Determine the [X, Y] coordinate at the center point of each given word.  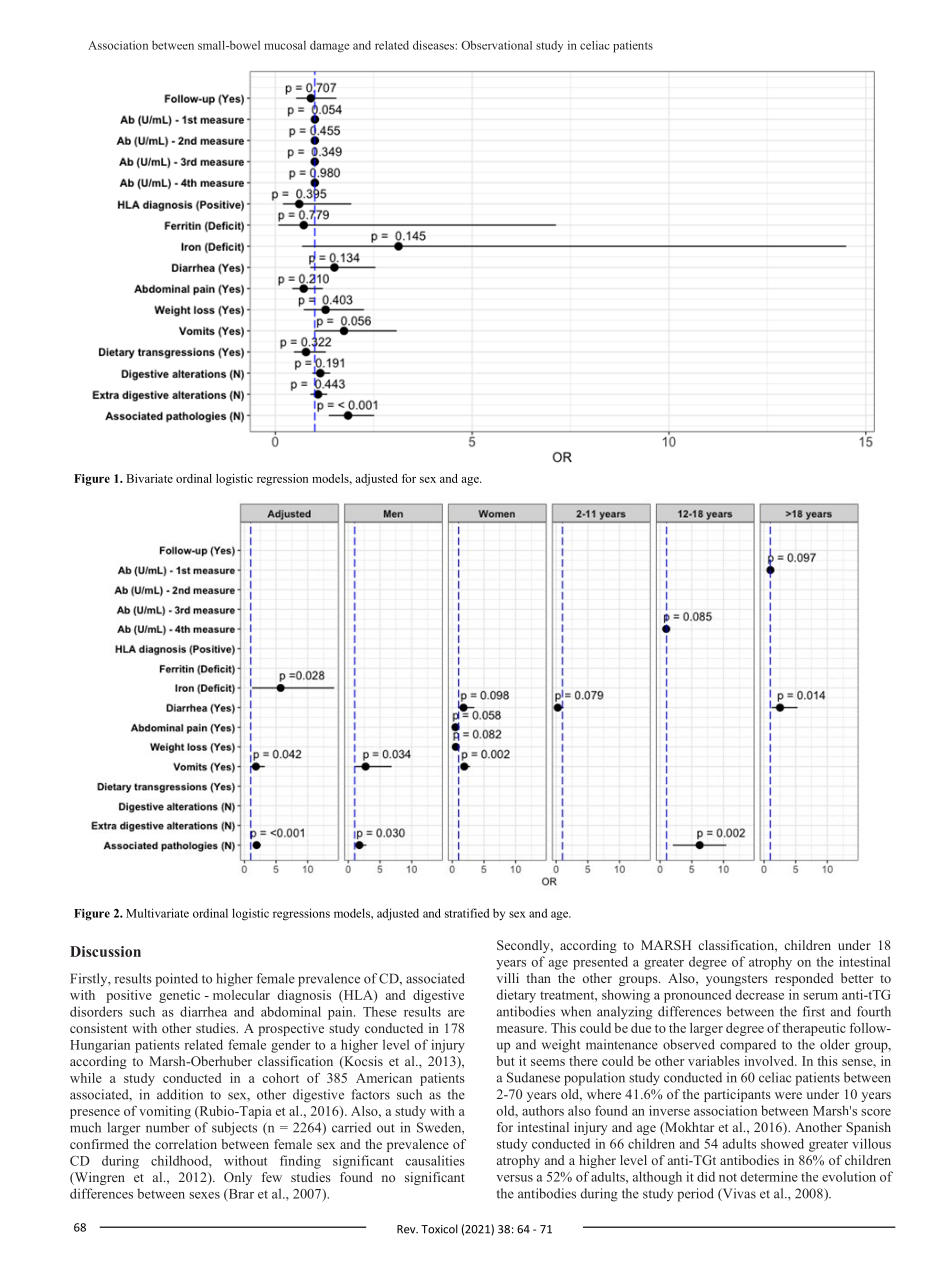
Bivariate [149, 478]
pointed [176, 980]
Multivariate [157, 913]
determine [769, 1176]
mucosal [285, 45]
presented [600, 963]
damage [330, 46]
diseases [434, 45]
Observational [496, 45]
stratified [467, 913]
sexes [204, 1195]
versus [514, 1178]
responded [804, 979]
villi [508, 978]
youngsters [737, 980]
